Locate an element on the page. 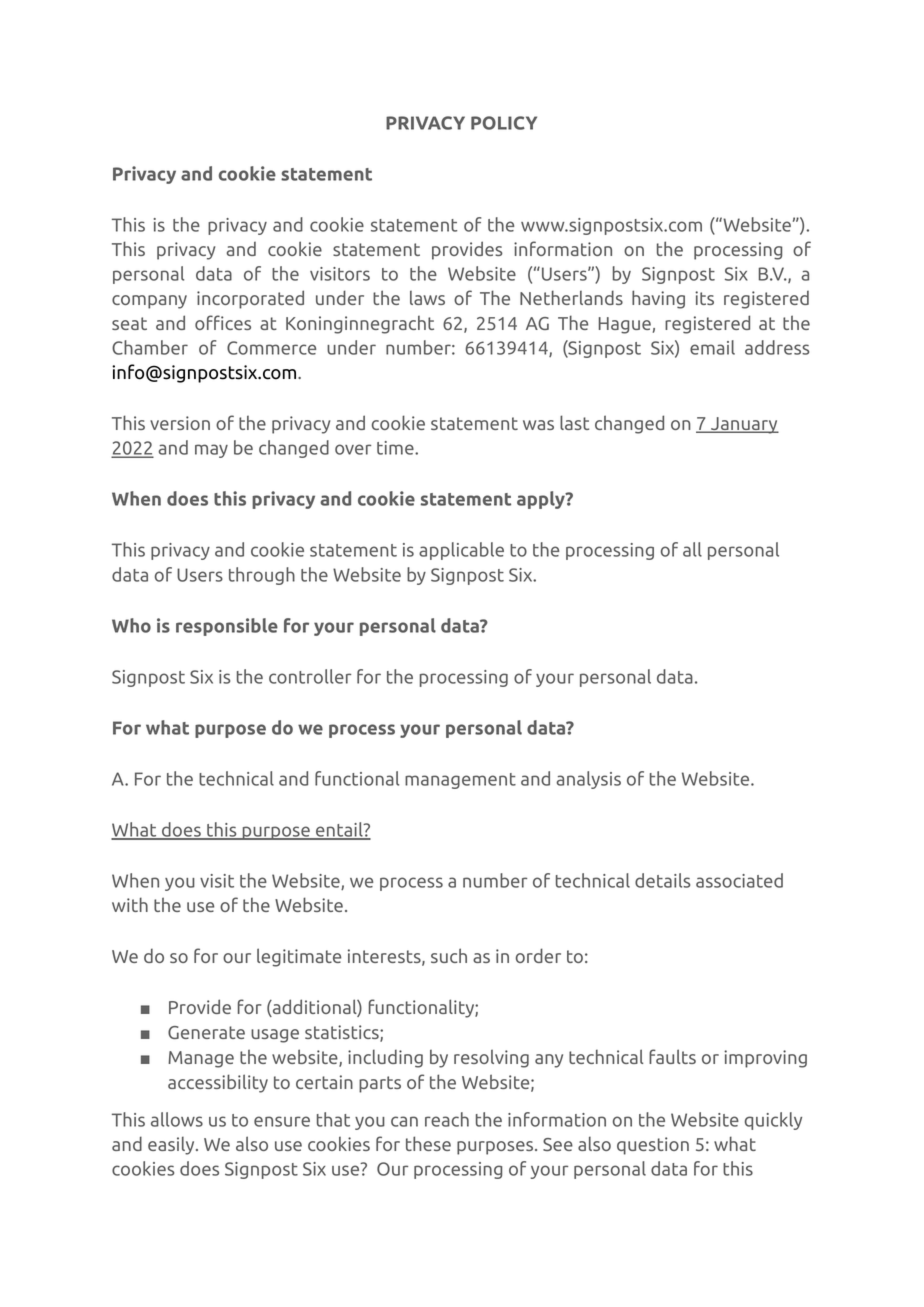  analysis is located at coordinates (588, 780).
